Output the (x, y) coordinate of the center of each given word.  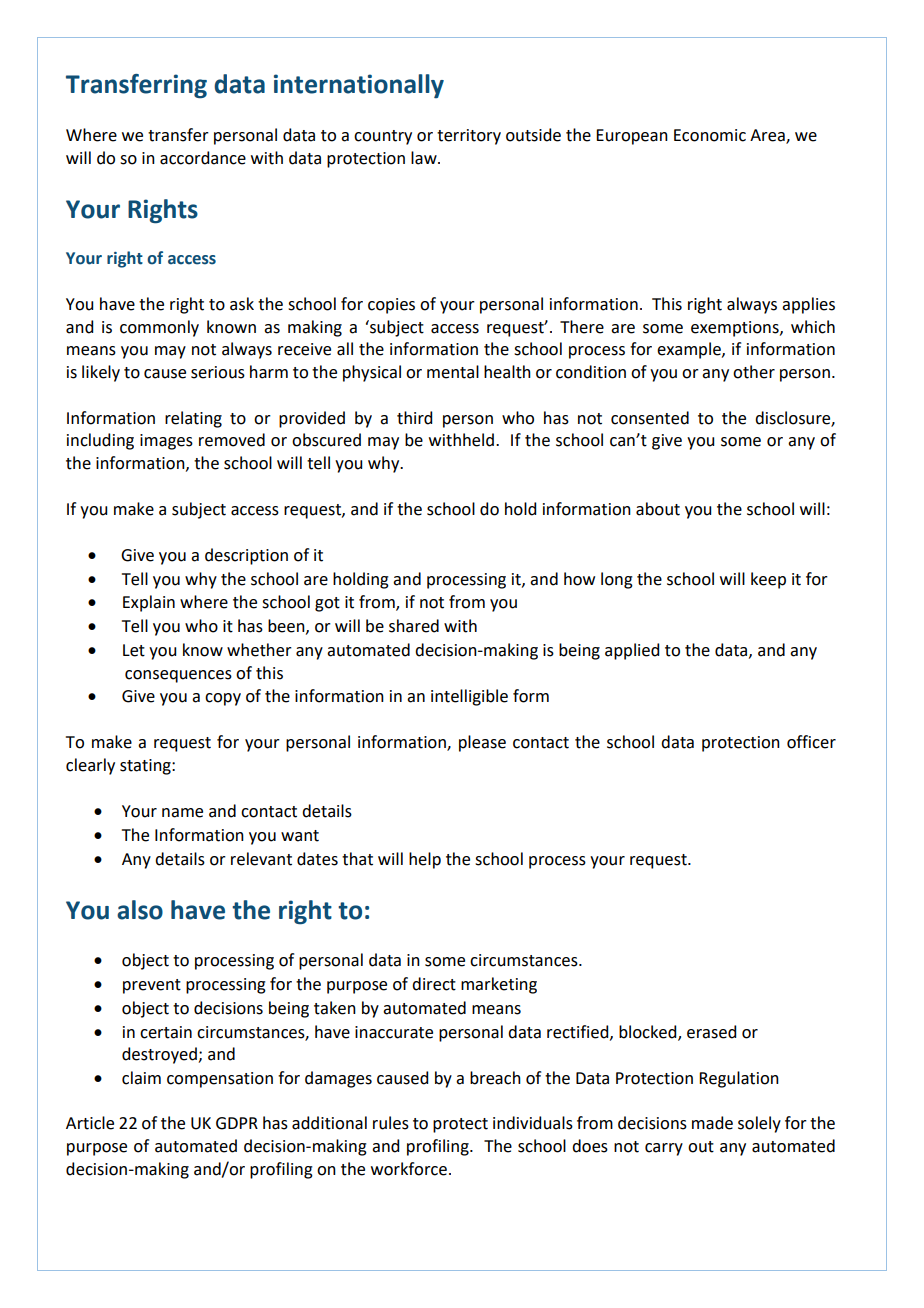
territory (469, 137)
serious (218, 372)
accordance (203, 158)
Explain (149, 603)
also (140, 910)
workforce (409, 1169)
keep (768, 580)
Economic (710, 135)
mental (453, 372)
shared (414, 626)
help (425, 860)
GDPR (237, 1123)
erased (711, 1032)
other (754, 372)
